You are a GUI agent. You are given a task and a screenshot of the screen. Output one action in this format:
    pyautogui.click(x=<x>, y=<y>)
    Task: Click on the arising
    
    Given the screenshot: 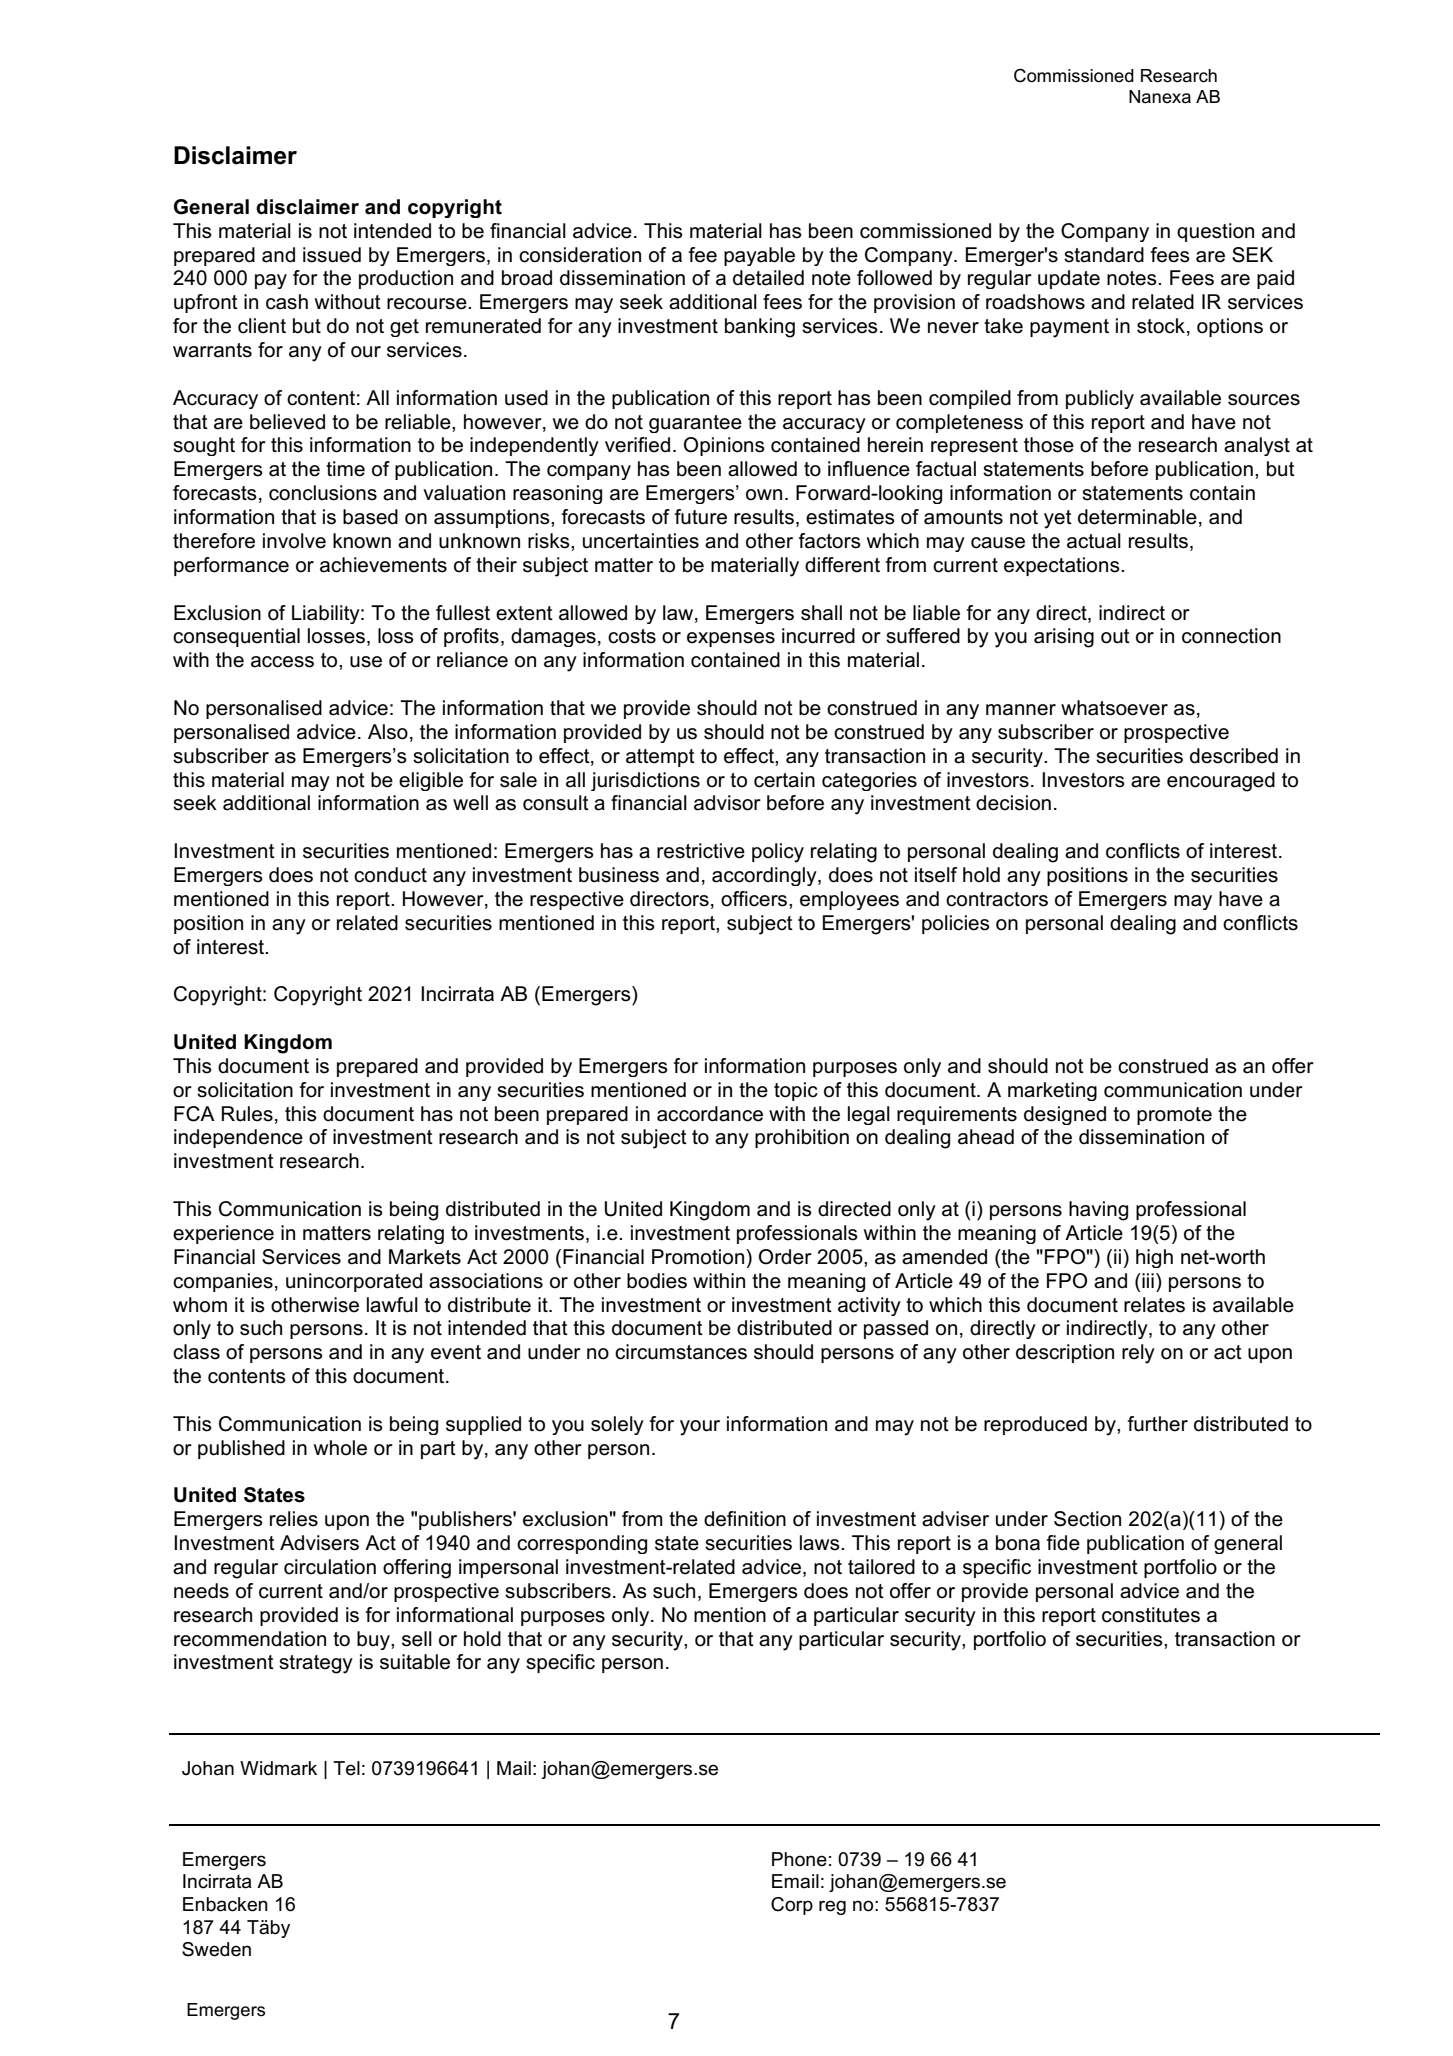 What is the action you would take?
    pyautogui.click(x=1064, y=638)
